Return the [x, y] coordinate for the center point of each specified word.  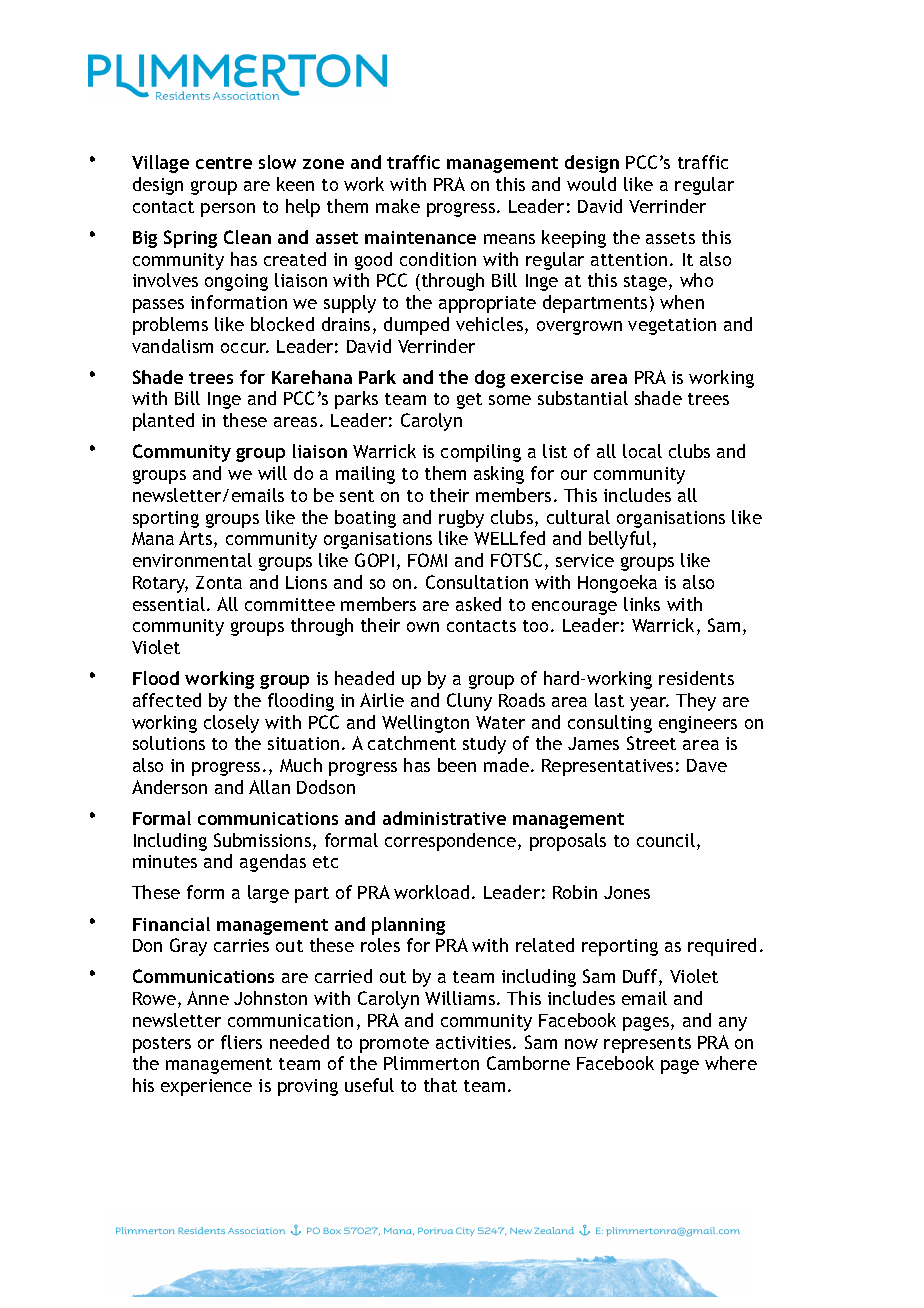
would [591, 184]
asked [478, 604]
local [642, 451]
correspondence [452, 842]
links [642, 604]
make [398, 206]
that [440, 1085]
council [666, 840]
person [228, 210]
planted [163, 422]
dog [490, 379]
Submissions [264, 841]
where [731, 1063]
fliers [241, 1042]
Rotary [160, 584]
